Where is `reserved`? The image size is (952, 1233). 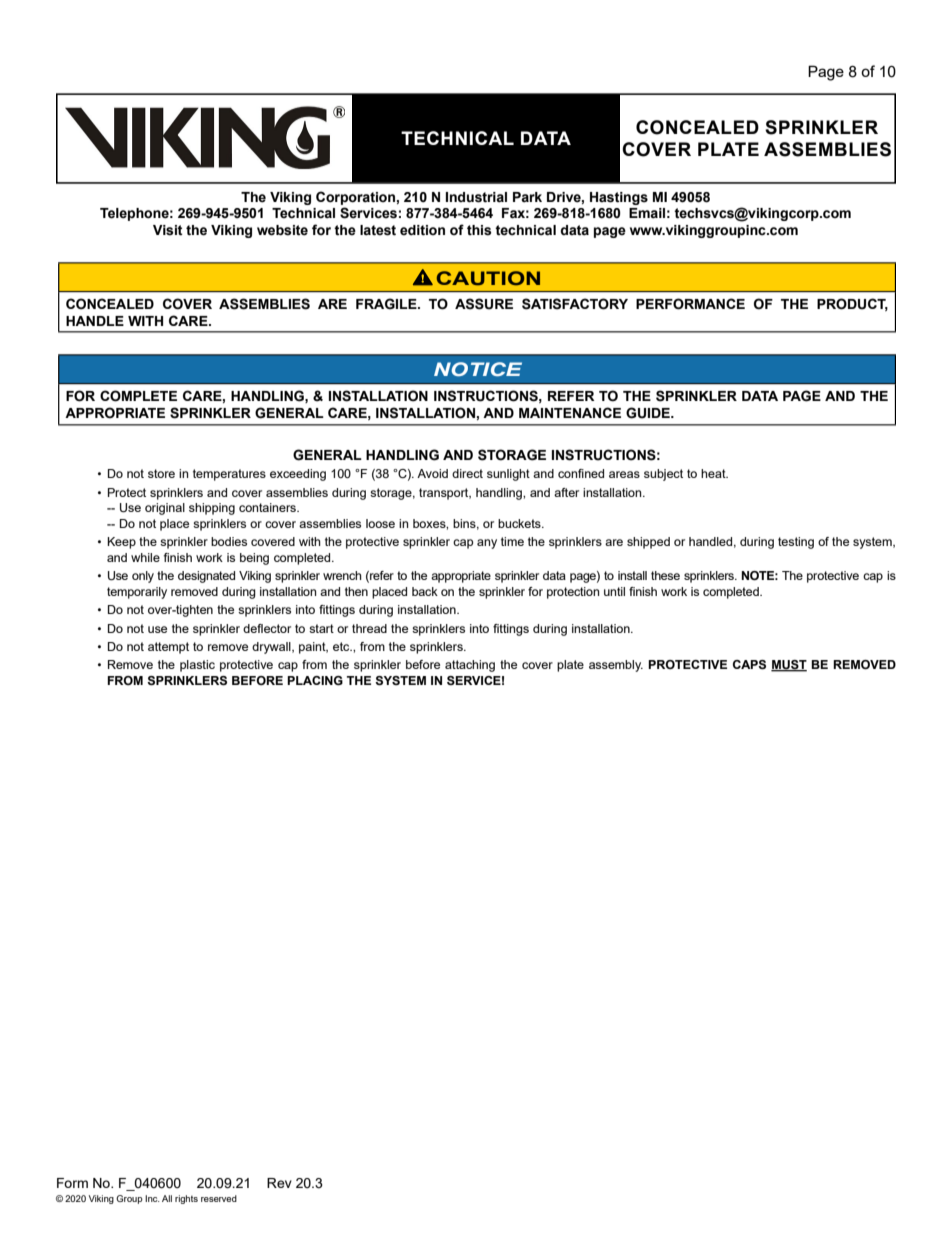
reserved is located at coordinates (219, 1198).
